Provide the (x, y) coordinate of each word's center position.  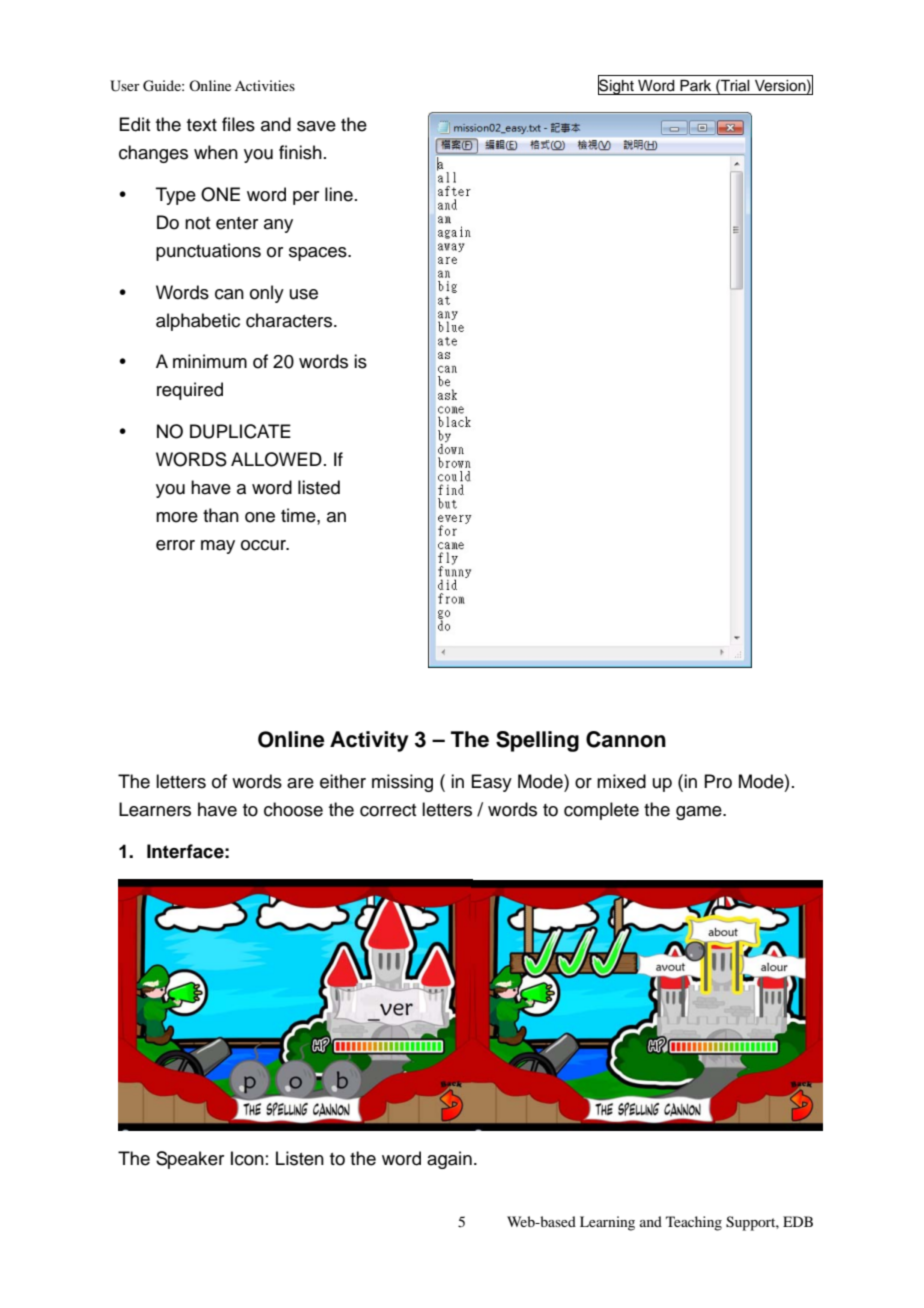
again (449, 1160)
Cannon (626, 739)
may (218, 547)
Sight (617, 86)
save (316, 126)
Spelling (537, 741)
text (202, 125)
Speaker (190, 1160)
